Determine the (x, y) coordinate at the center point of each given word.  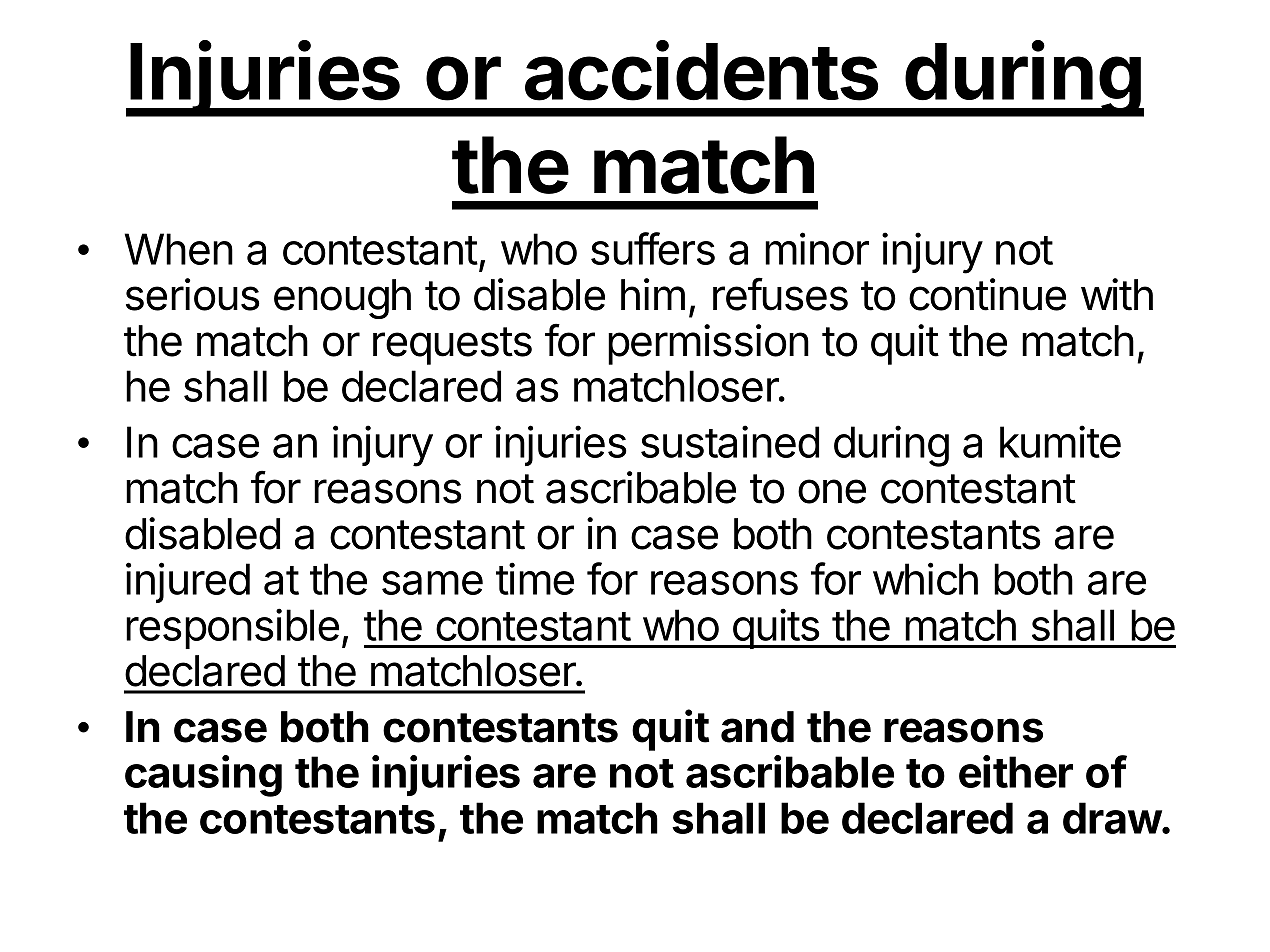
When (178, 249)
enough (342, 299)
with (1117, 294)
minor (817, 248)
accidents (701, 71)
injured (188, 582)
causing (203, 776)
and (757, 727)
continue (987, 294)
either (1016, 771)
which (925, 578)
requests (452, 346)
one (832, 491)
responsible (232, 628)
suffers (653, 248)
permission (708, 344)
